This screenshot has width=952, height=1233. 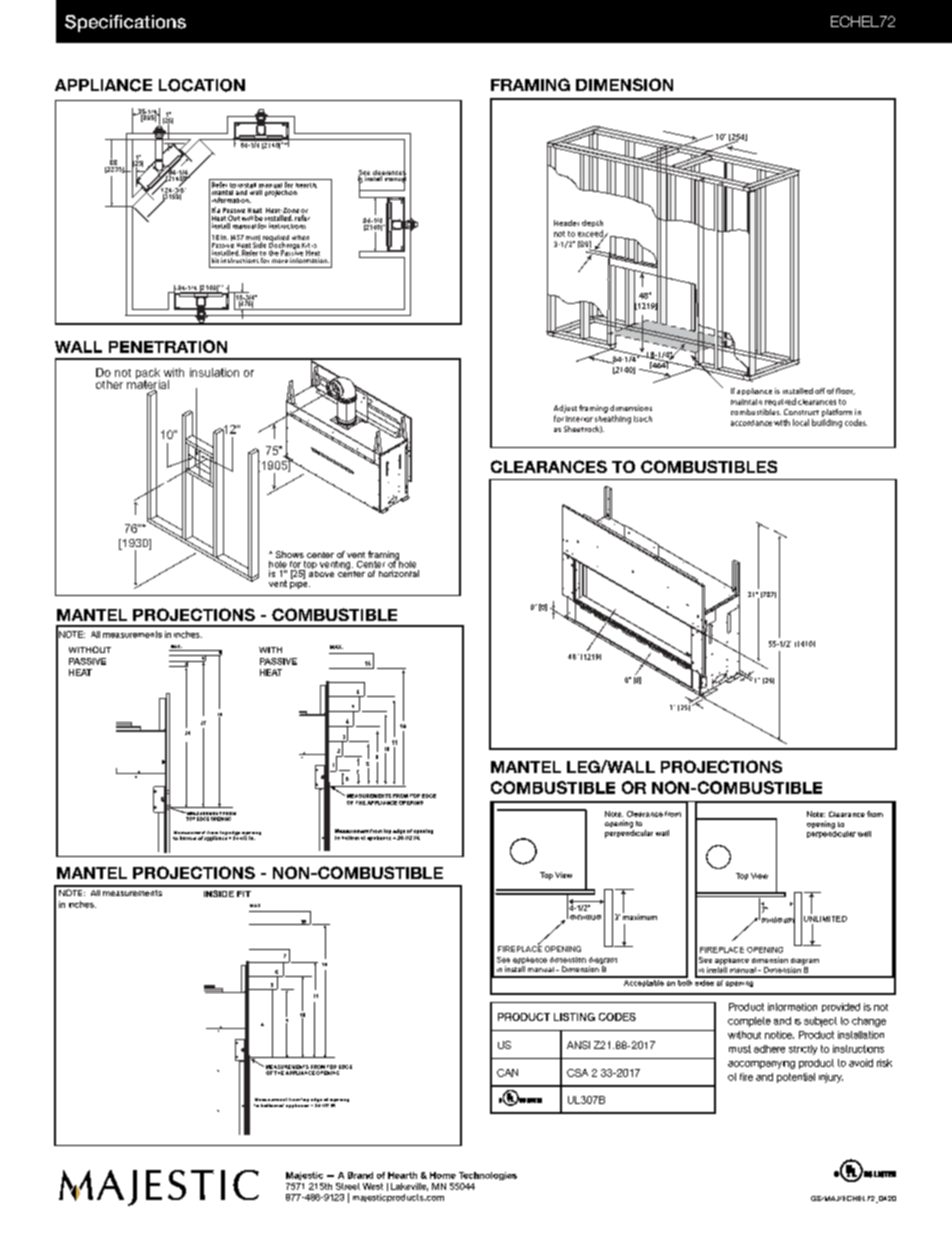 What do you see at coordinates (214, 372) in the screenshot?
I see `insulation` at bounding box center [214, 372].
